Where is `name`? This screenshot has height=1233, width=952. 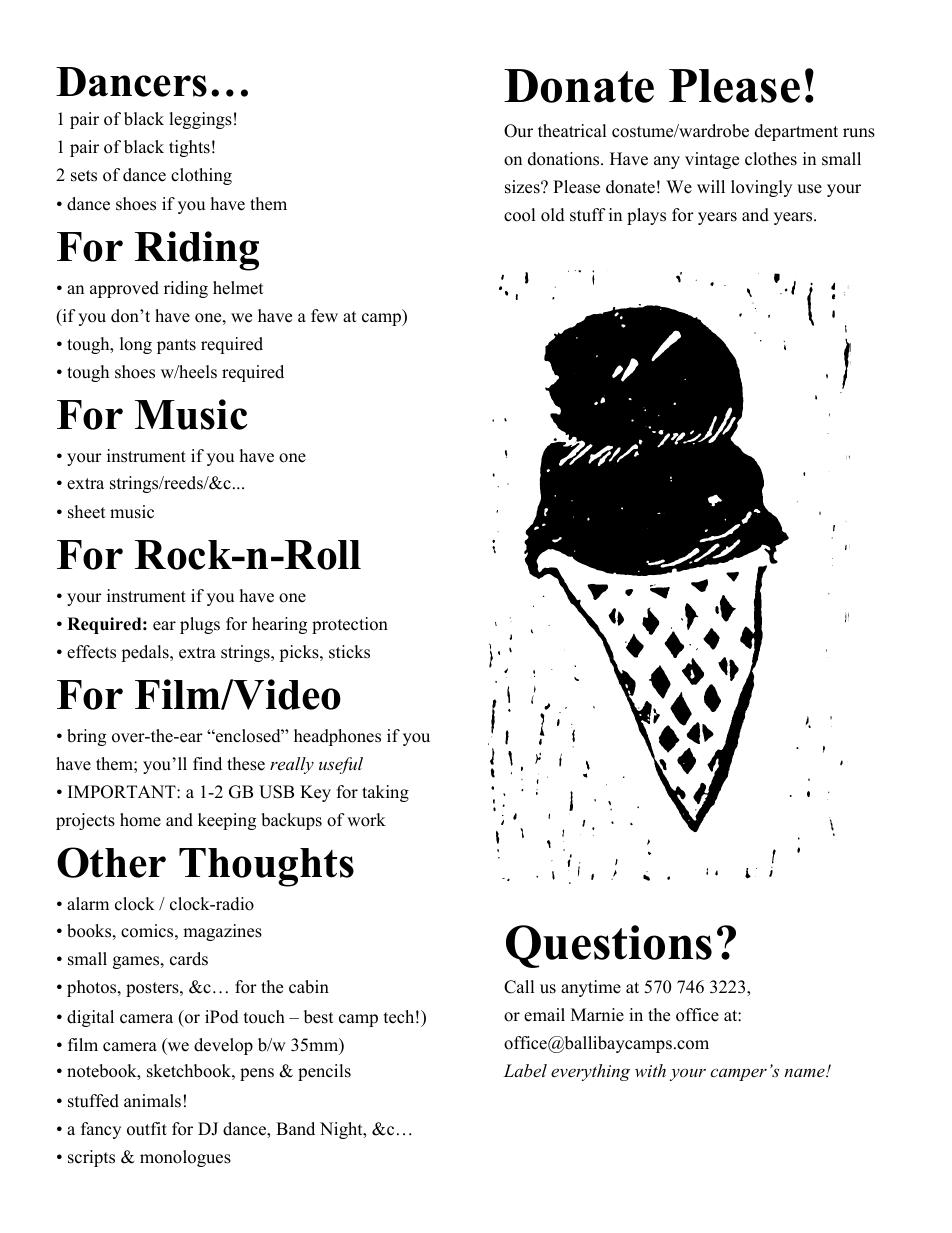 name is located at coordinates (805, 1072).
